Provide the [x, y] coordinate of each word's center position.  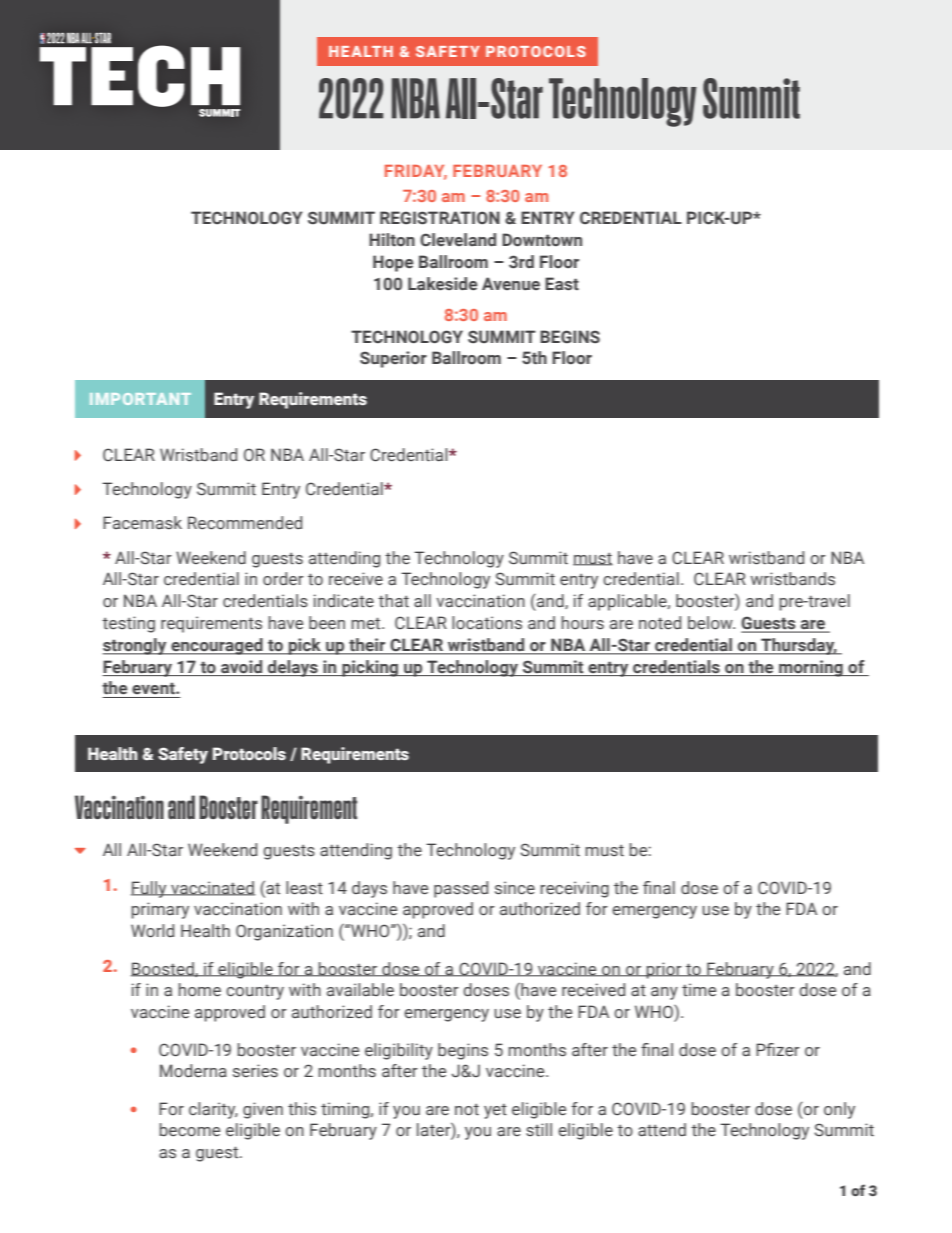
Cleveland [458, 240]
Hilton [392, 240]
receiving [574, 889]
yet [495, 1111]
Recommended [245, 523]
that [393, 601]
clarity [213, 1110]
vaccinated [212, 888]
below [711, 623]
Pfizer [778, 1050]
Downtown [542, 240]
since [515, 888]
